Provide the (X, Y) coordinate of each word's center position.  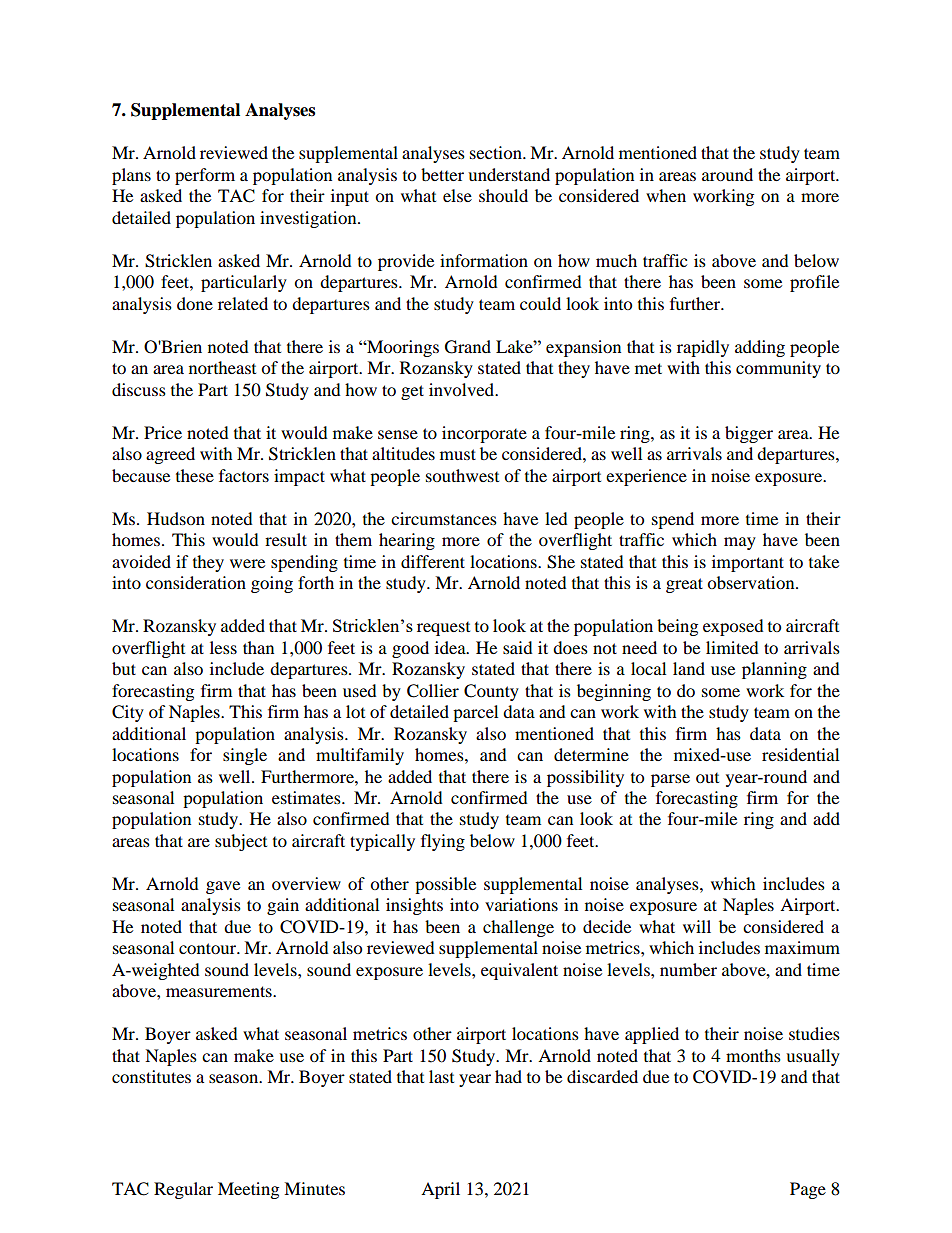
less (223, 647)
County (491, 692)
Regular (183, 1190)
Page (808, 1190)
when (666, 195)
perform (205, 176)
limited (732, 647)
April (440, 1190)
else (457, 195)
